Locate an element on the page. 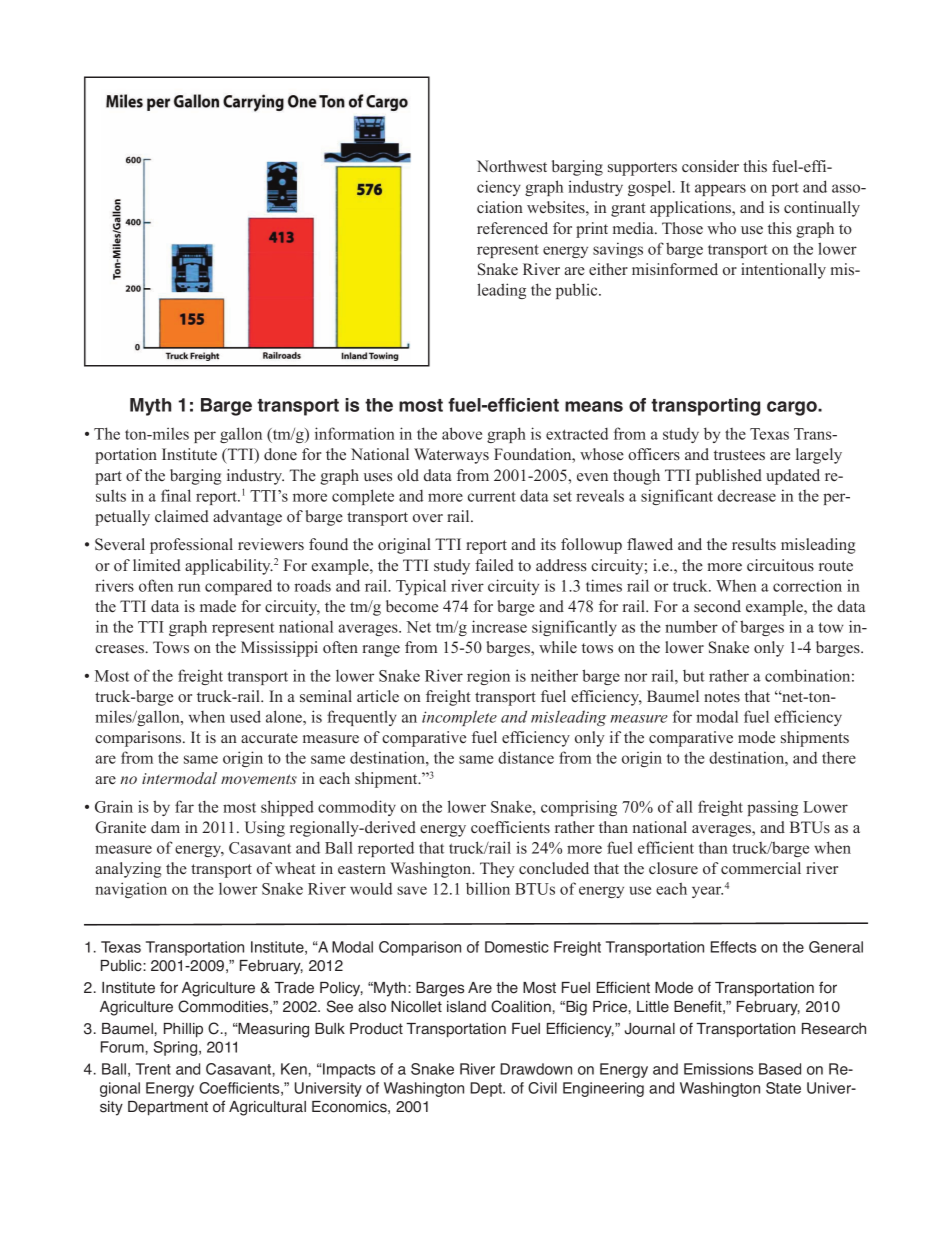 The width and height of the page is (952, 1233). passing is located at coordinates (772, 808).
